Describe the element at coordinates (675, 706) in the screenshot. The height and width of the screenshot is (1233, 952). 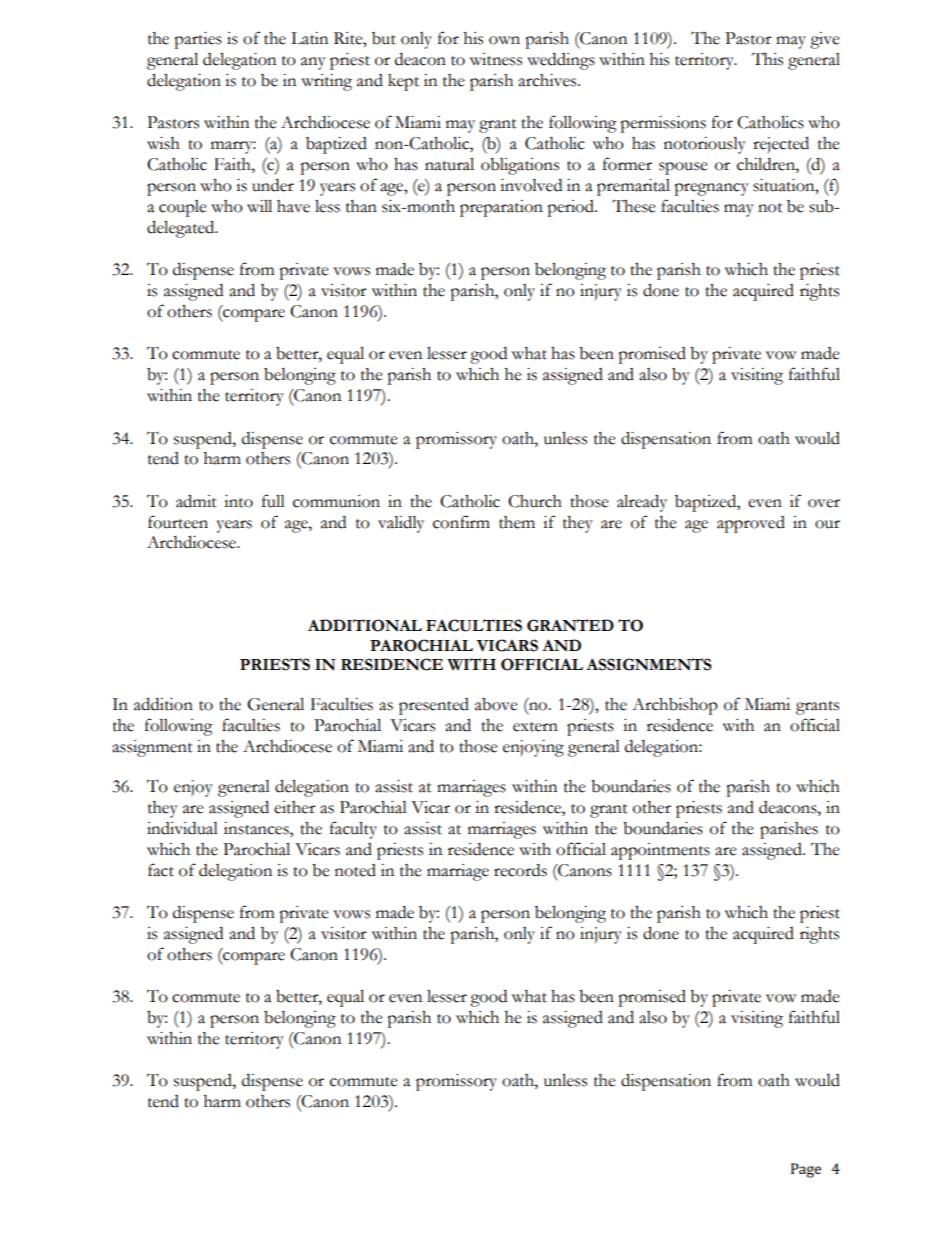
I see `Archbishop` at that location.
